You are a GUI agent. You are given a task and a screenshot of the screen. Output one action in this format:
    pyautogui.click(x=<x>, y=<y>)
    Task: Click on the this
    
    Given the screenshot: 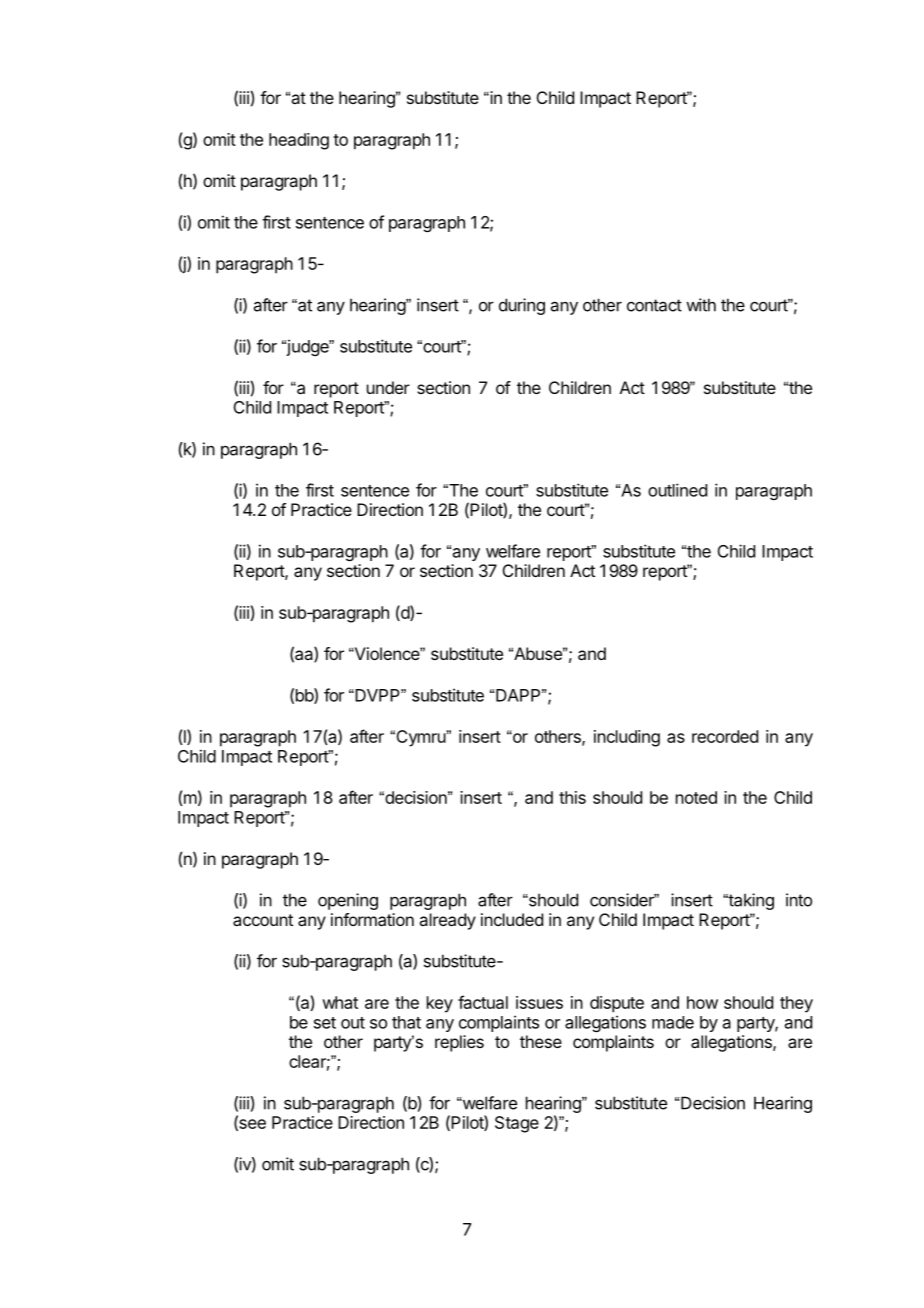 What is the action you would take?
    pyautogui.click(x=572, y=797)
